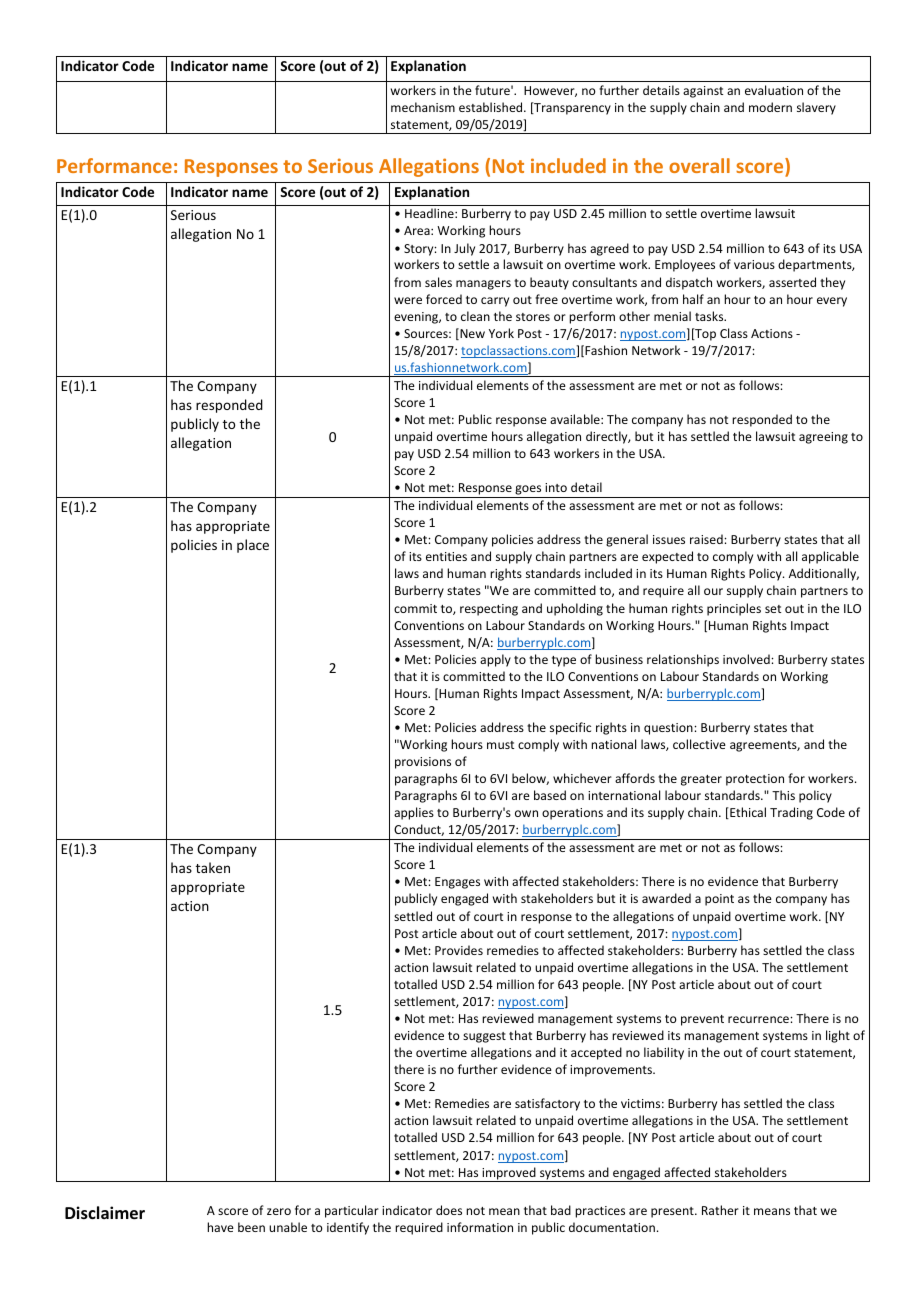  Describe the element at coordinates (770, 107) in the screenshot. I see `modern` at that location.
